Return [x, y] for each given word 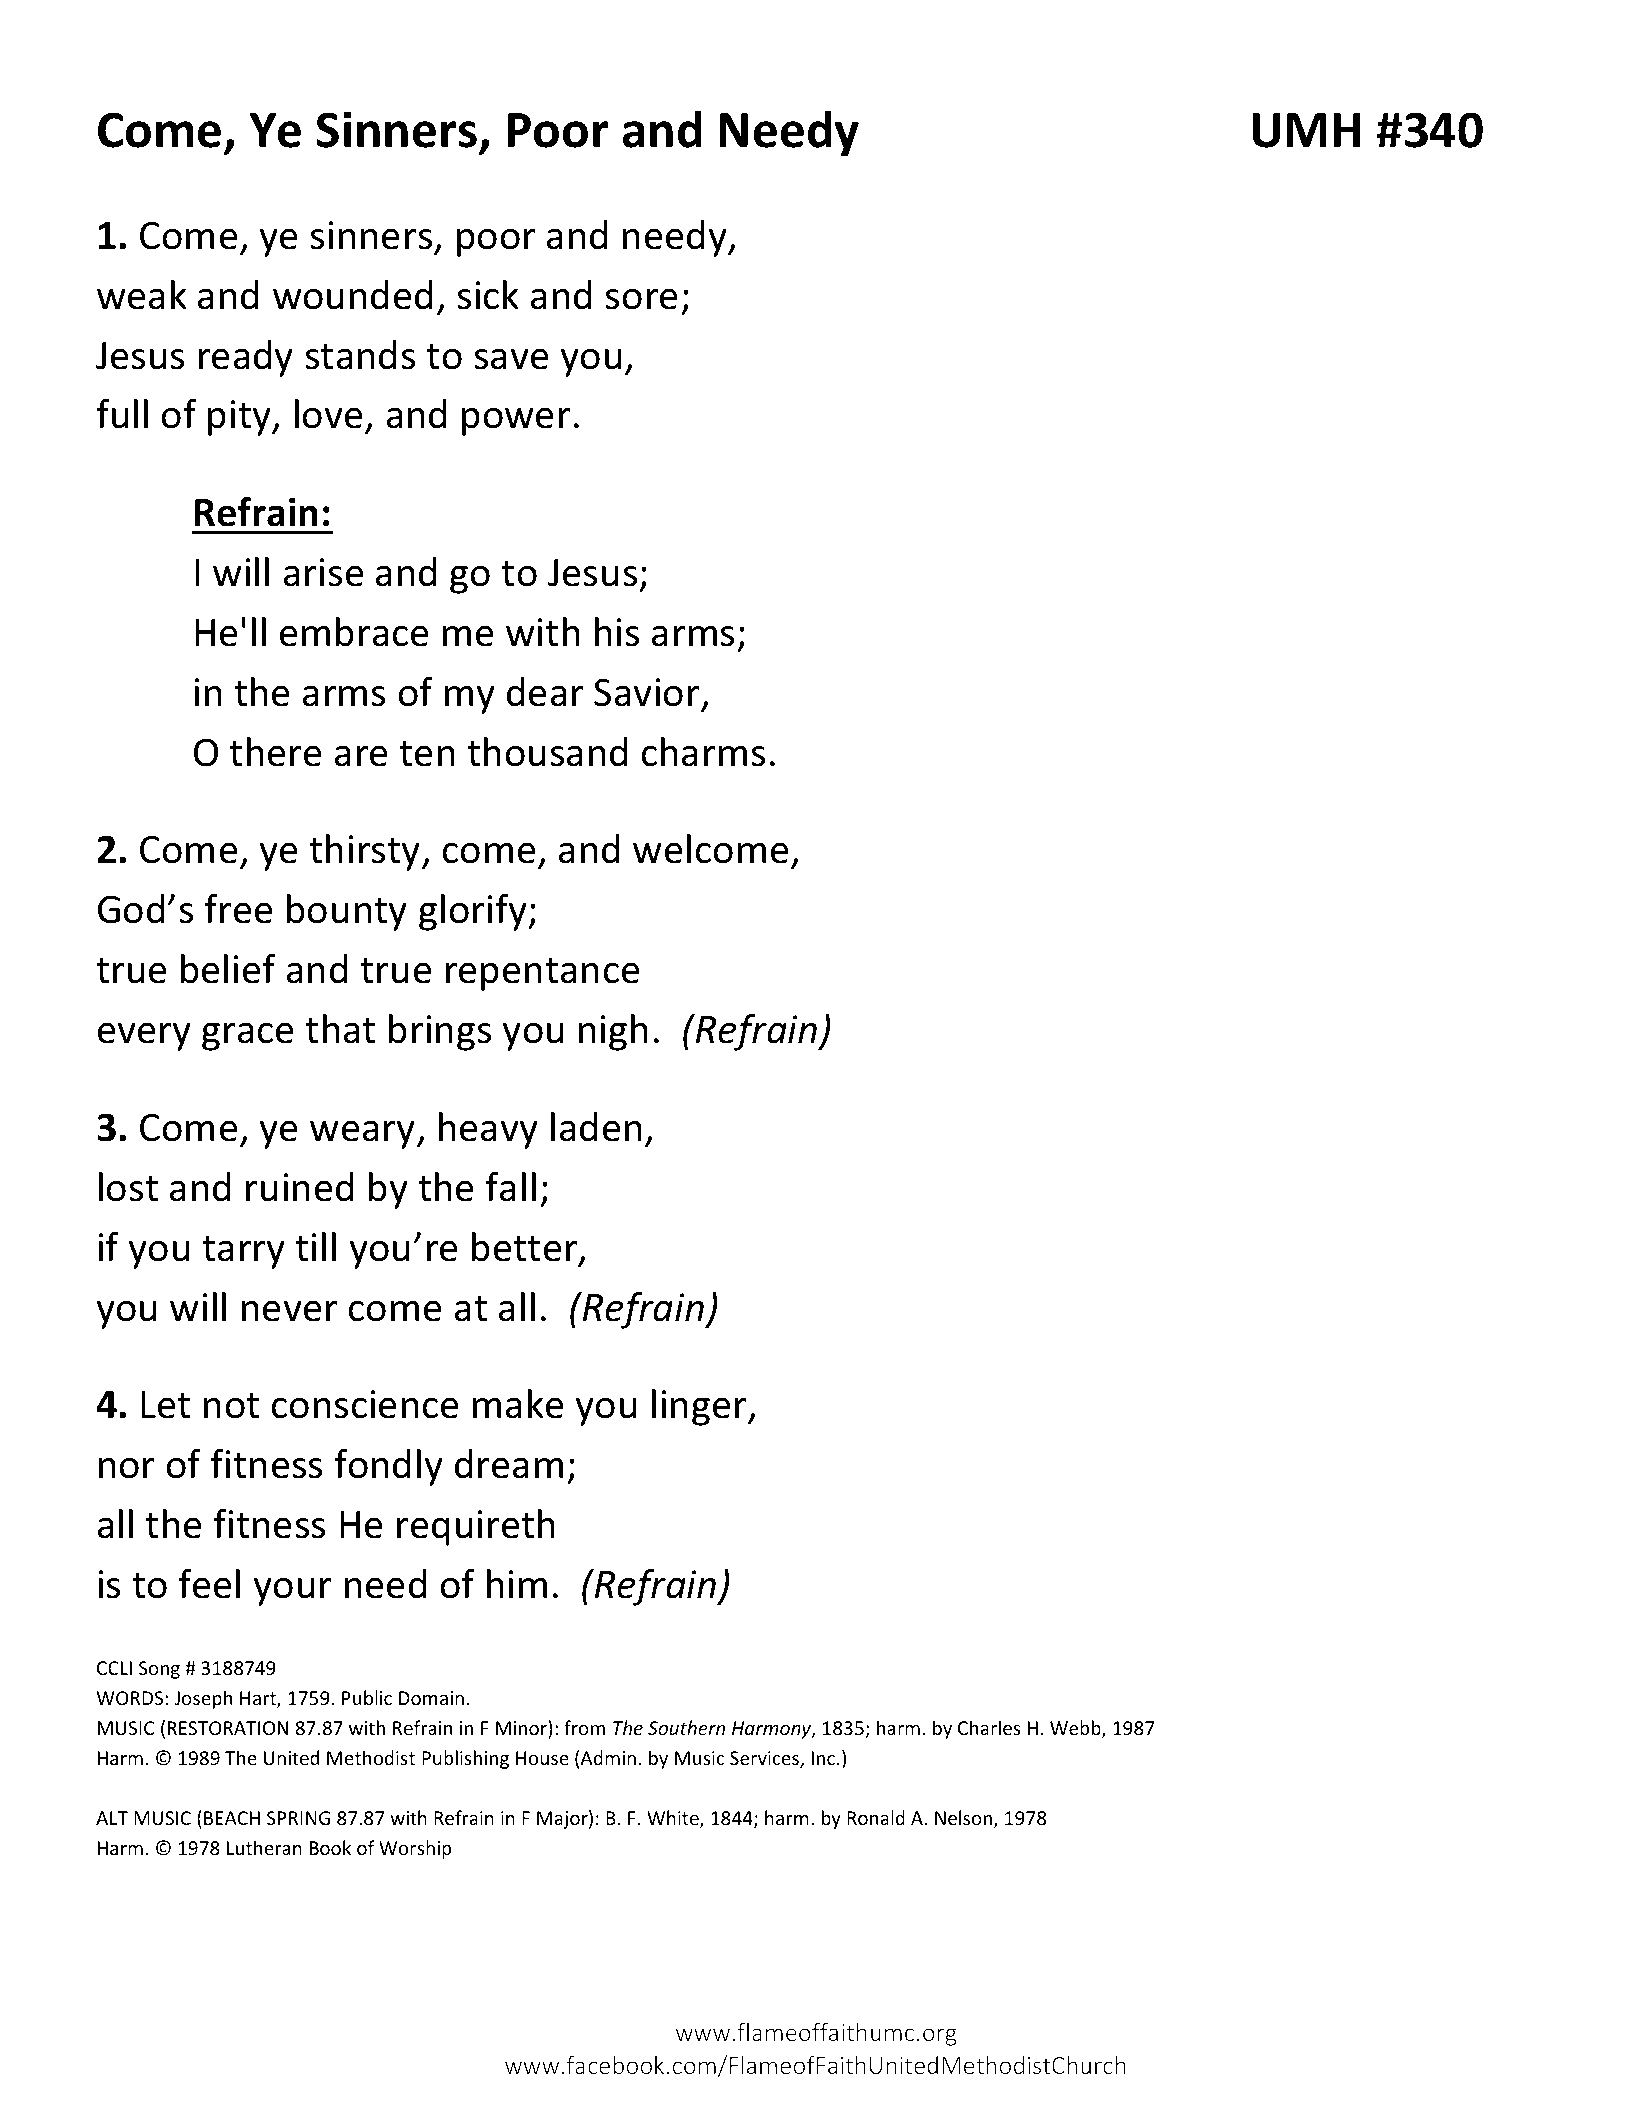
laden [596, 1127]
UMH [1306, 130]
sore [641, 299]
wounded [353, 295]
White [674, 1819]
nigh [613, 1032]
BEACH [232, 1818]
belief [228, 969]
